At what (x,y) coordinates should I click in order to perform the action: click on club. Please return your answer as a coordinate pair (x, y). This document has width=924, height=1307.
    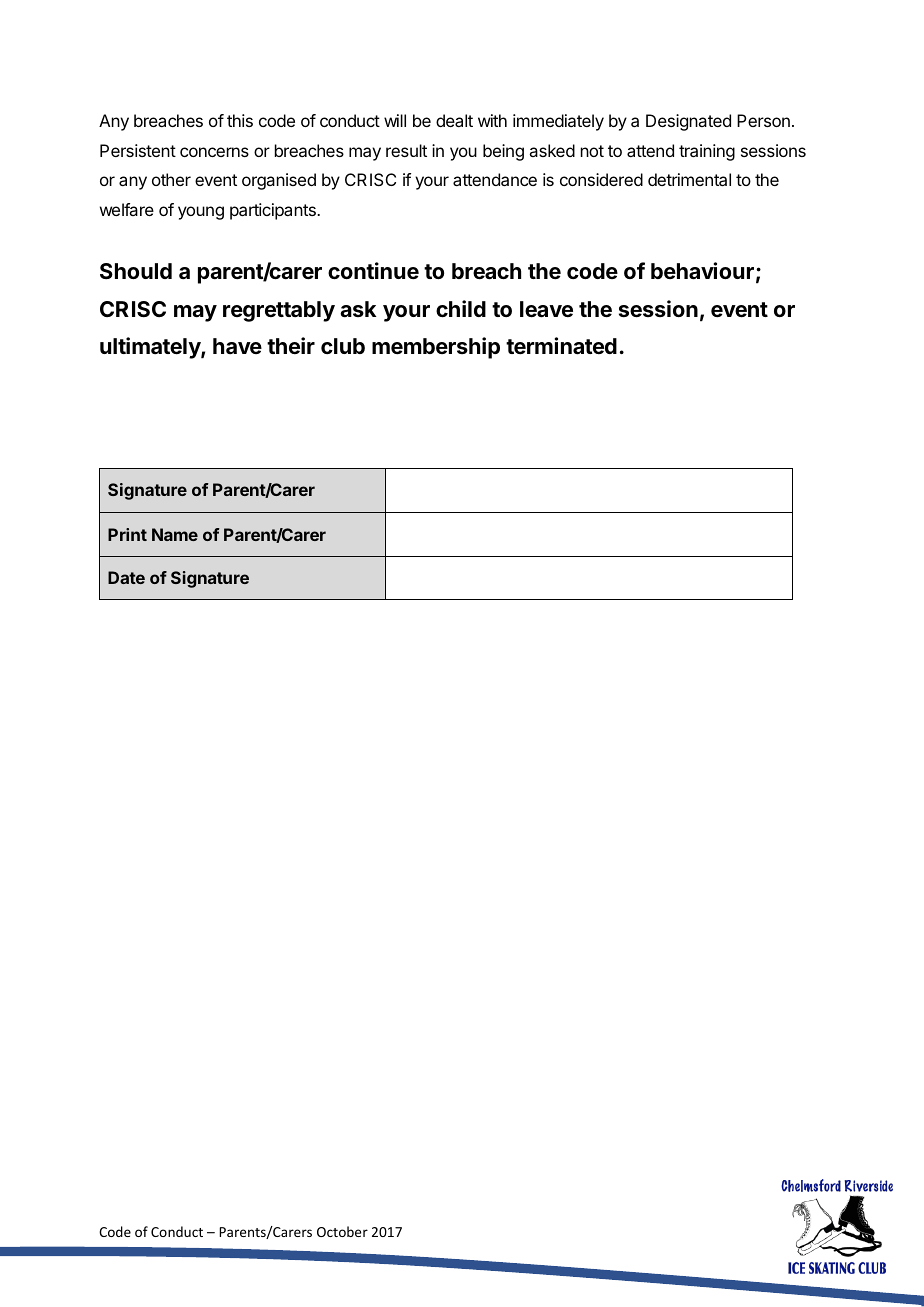
    Looking at the image, I should click on (343, 346).
